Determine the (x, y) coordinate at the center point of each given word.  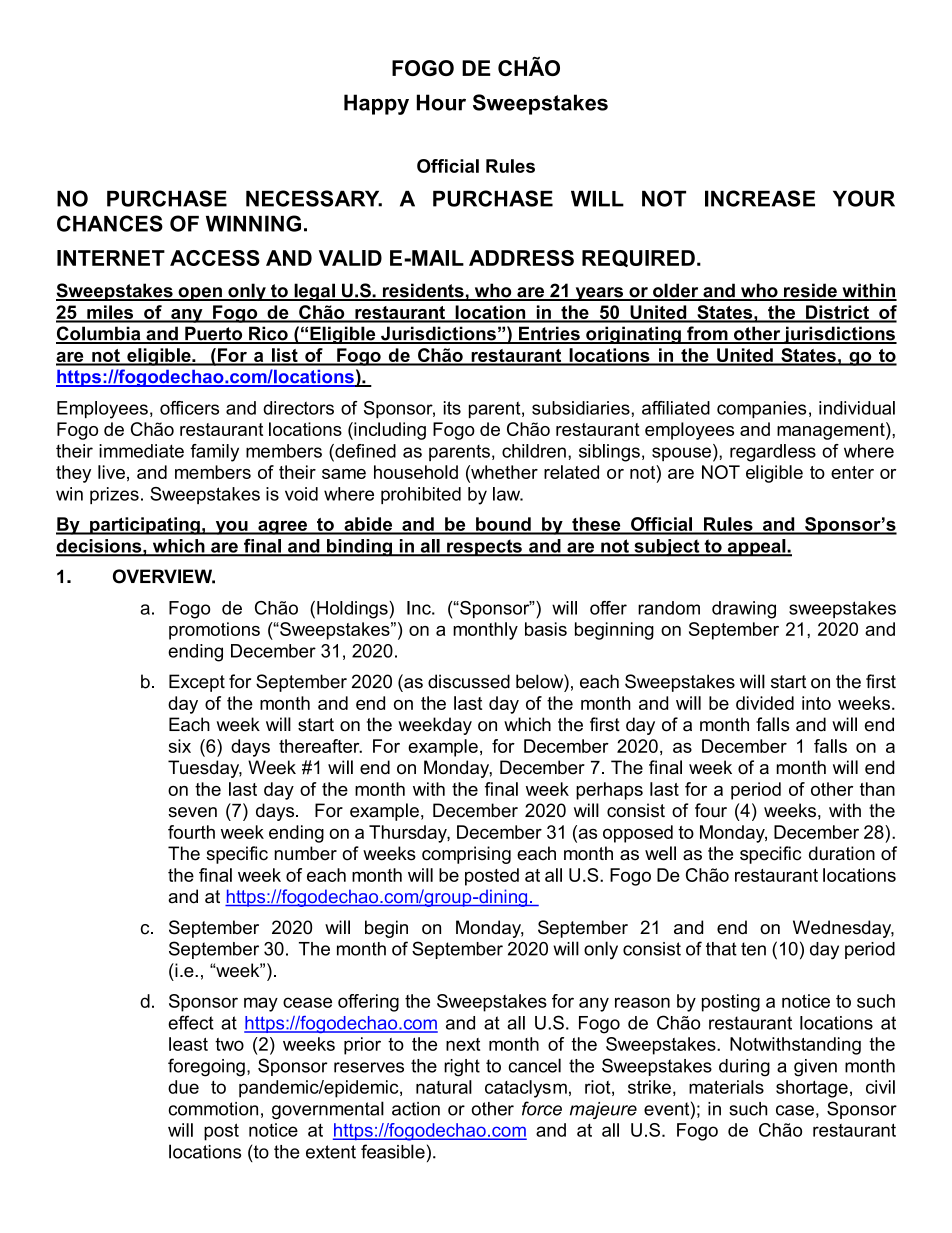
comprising (466, 855)
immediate (141, 451)
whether (503, 472)
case (795, 1110)
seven (192, 812)
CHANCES (110, 223)
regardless (773, 453)
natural (444, 1087)
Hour (441, 102)
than (877, 789)
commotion (213, 1109)
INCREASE (760, 198)
